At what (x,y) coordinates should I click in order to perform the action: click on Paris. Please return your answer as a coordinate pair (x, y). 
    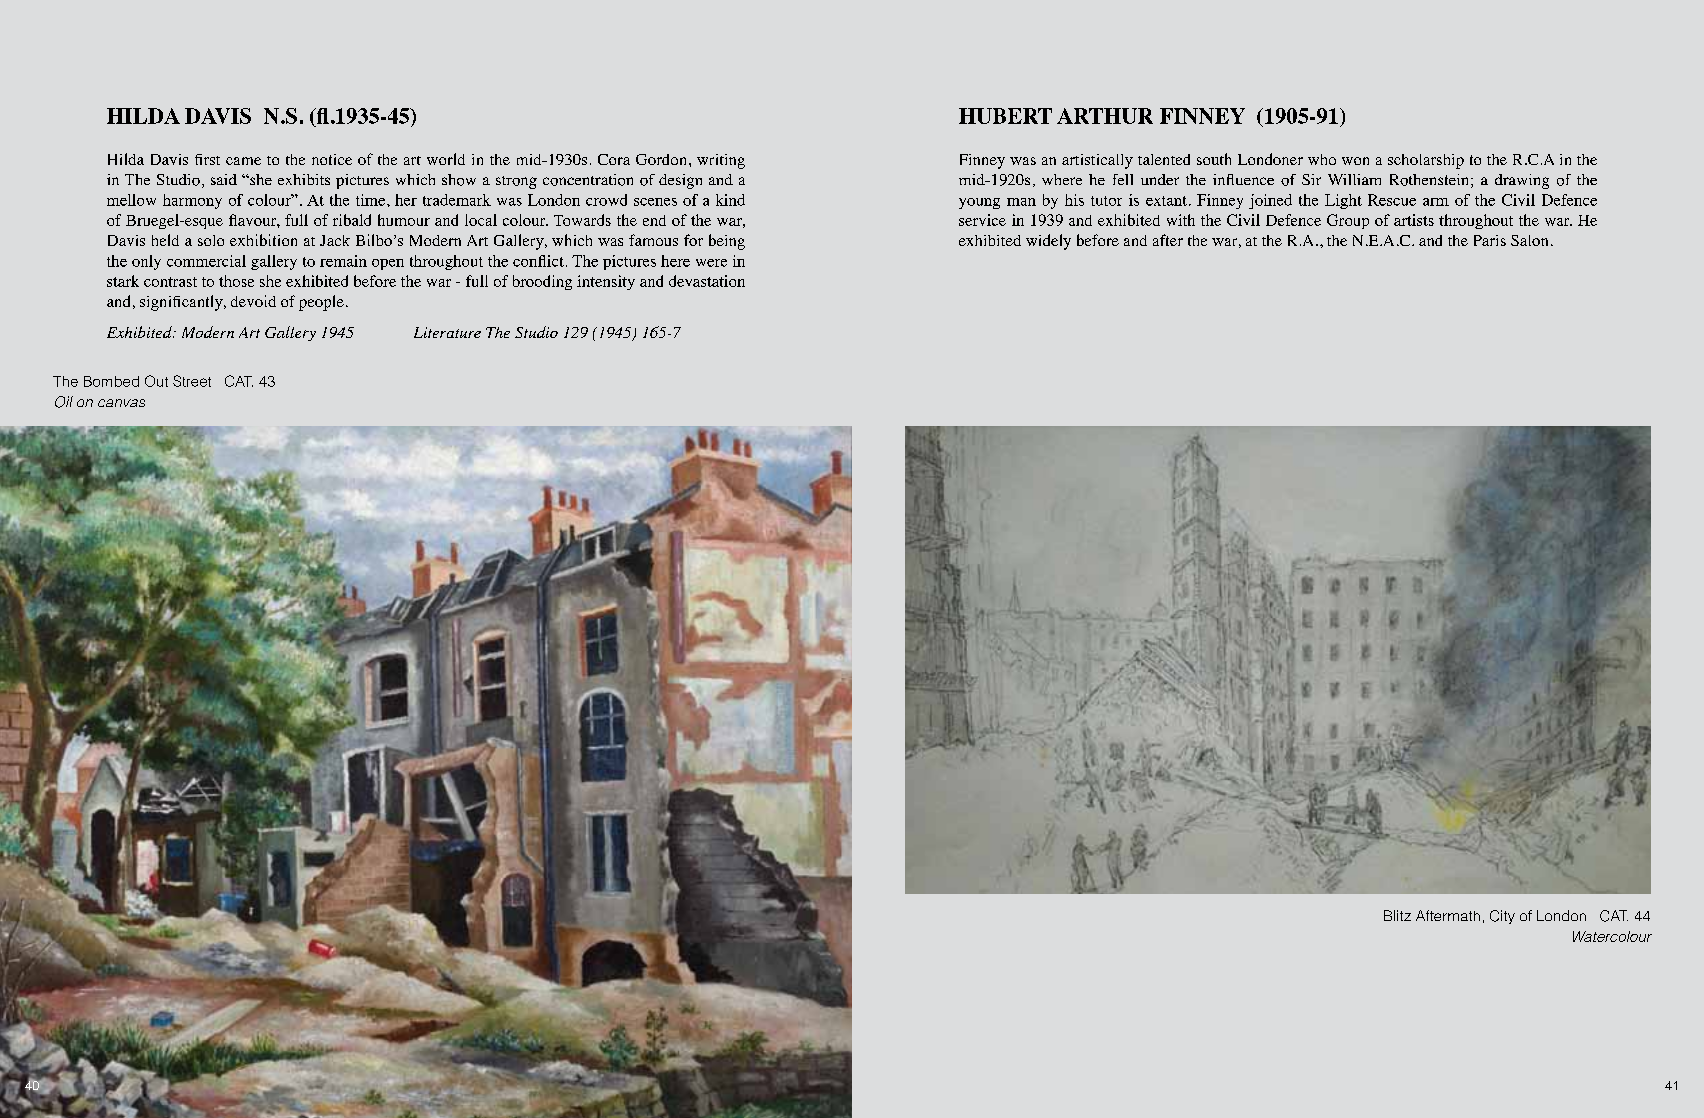
    Looking at the image, I should click on (1490, 240).
